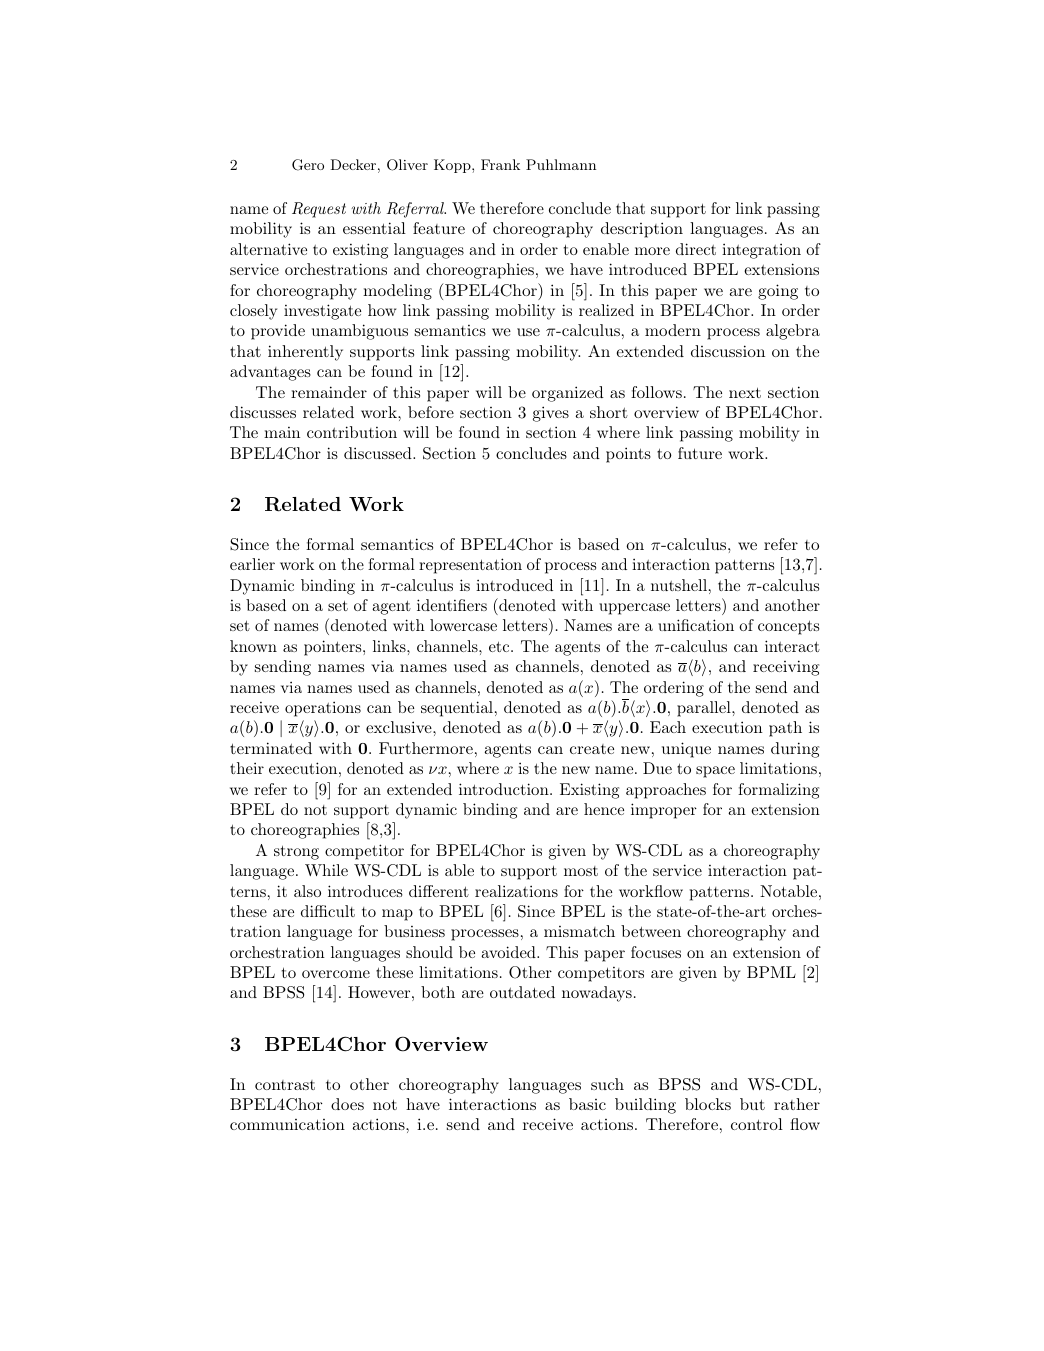 This screenshot has height=1351, width=1044. Describe the element at coordinates (334, 648) in the screenshot. I see `pointers` at that location.
